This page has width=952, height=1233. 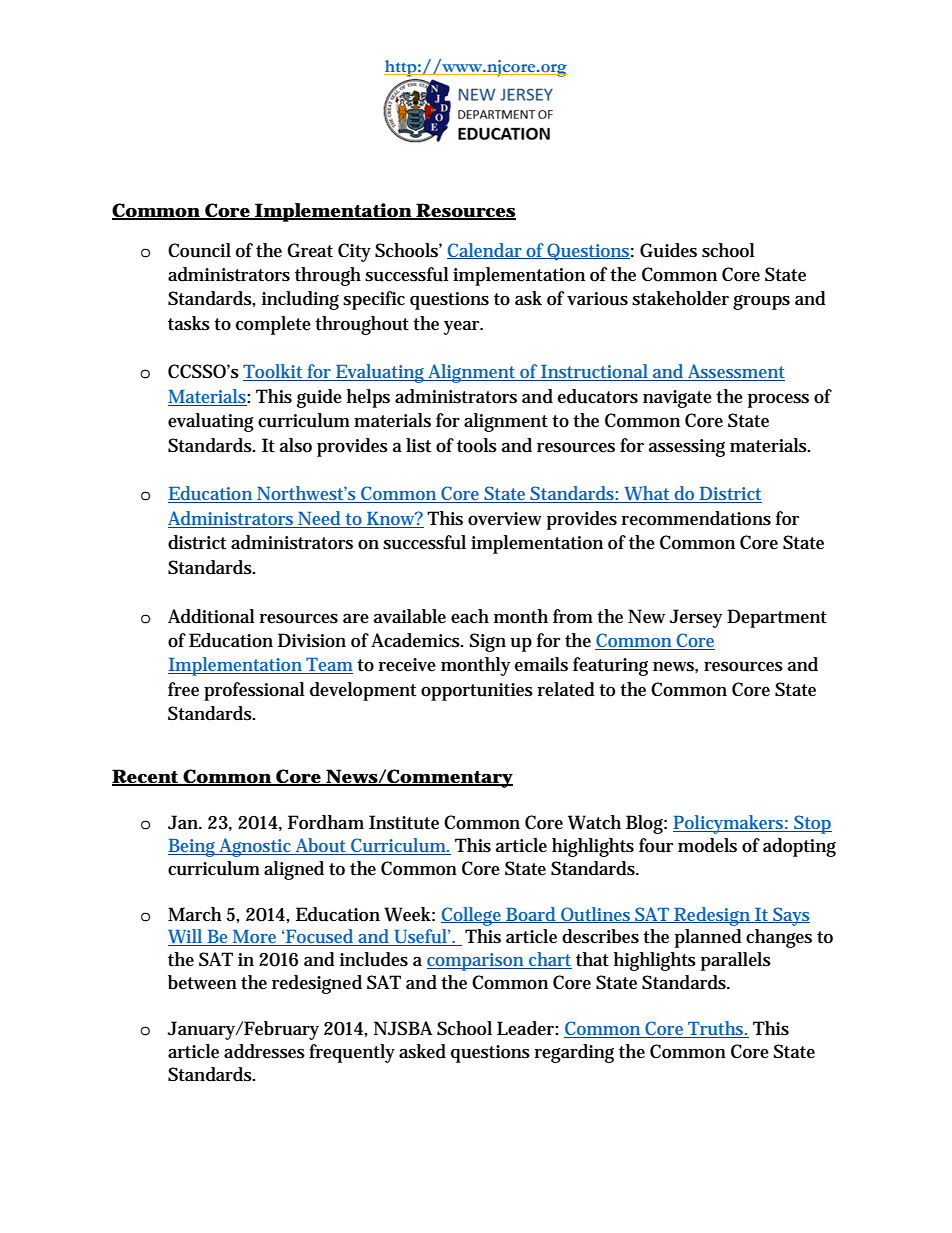 I want to click on also, so click(x=296, y=445).
